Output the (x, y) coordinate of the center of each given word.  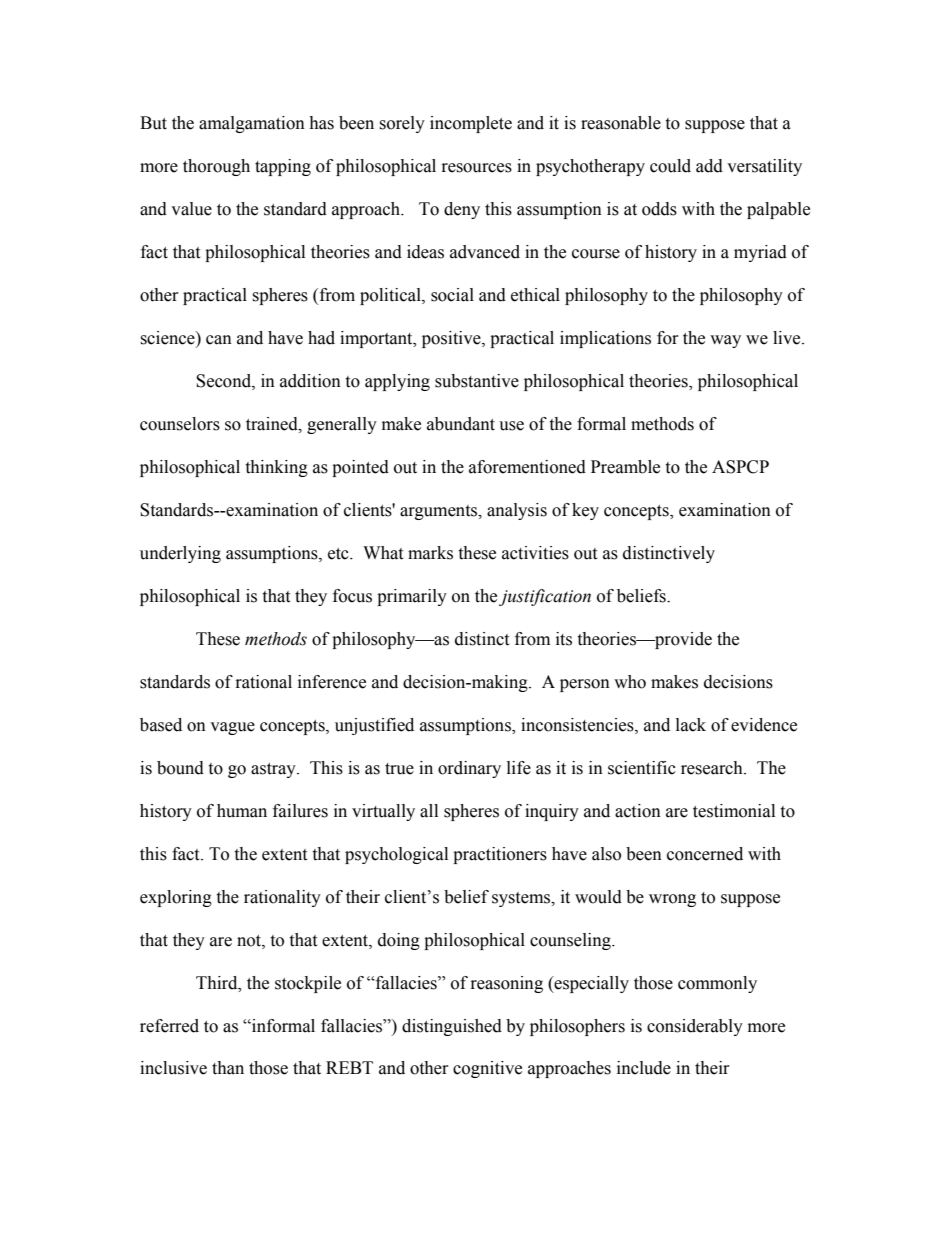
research (713, 768)
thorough (216, 167)
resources (477, 168)
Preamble (625, 467)
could (670, 166)
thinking (276, 468)
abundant (461, 424)
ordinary (469, 769)
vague (232, 728)
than (228, 1068)
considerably (695, 1027)
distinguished (452, 1027)
